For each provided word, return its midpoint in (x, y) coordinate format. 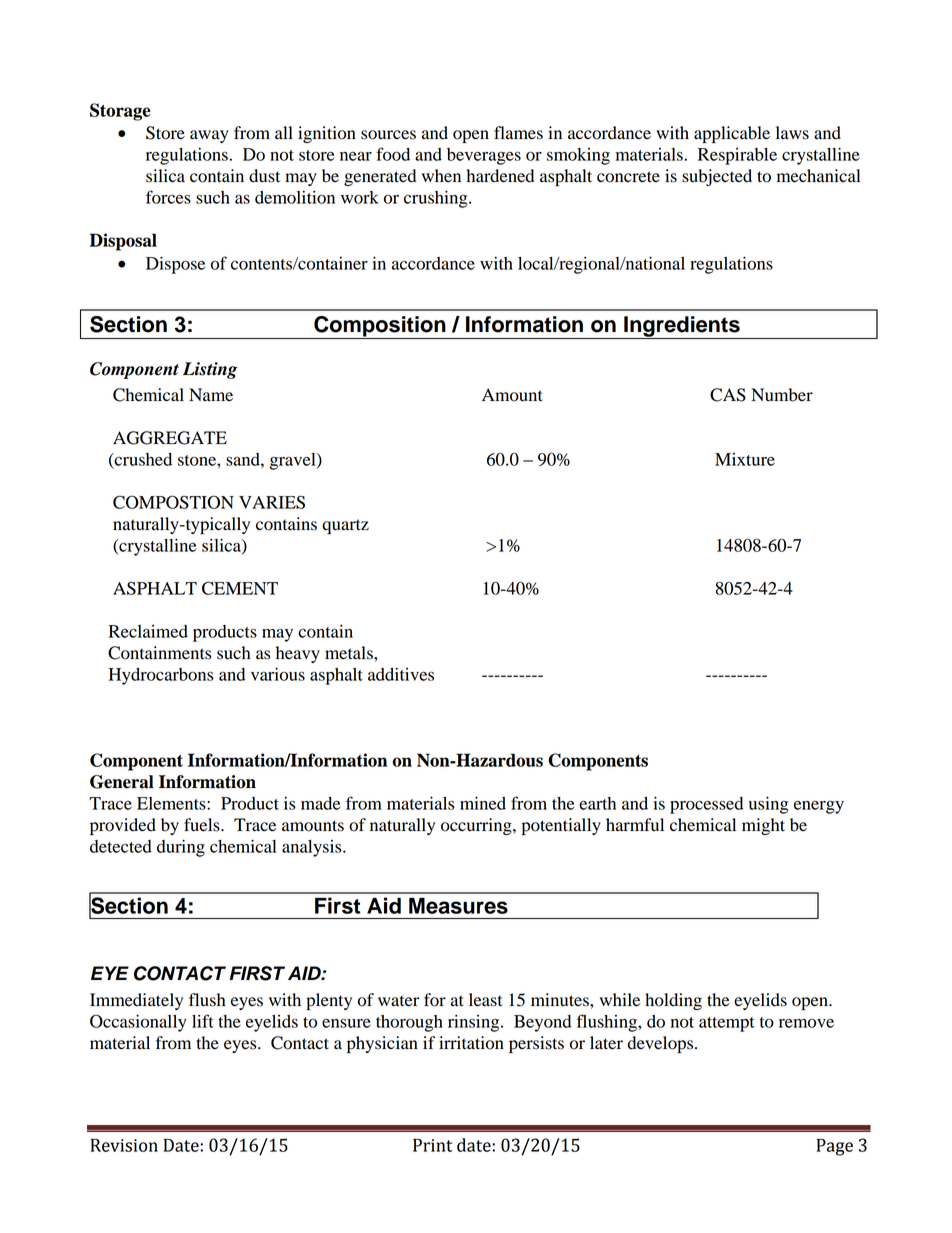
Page (835, 1147)
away (209, 136)
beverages (484, 156)
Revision (124, 1145)
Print (433, 1145)
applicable (732, 134)
